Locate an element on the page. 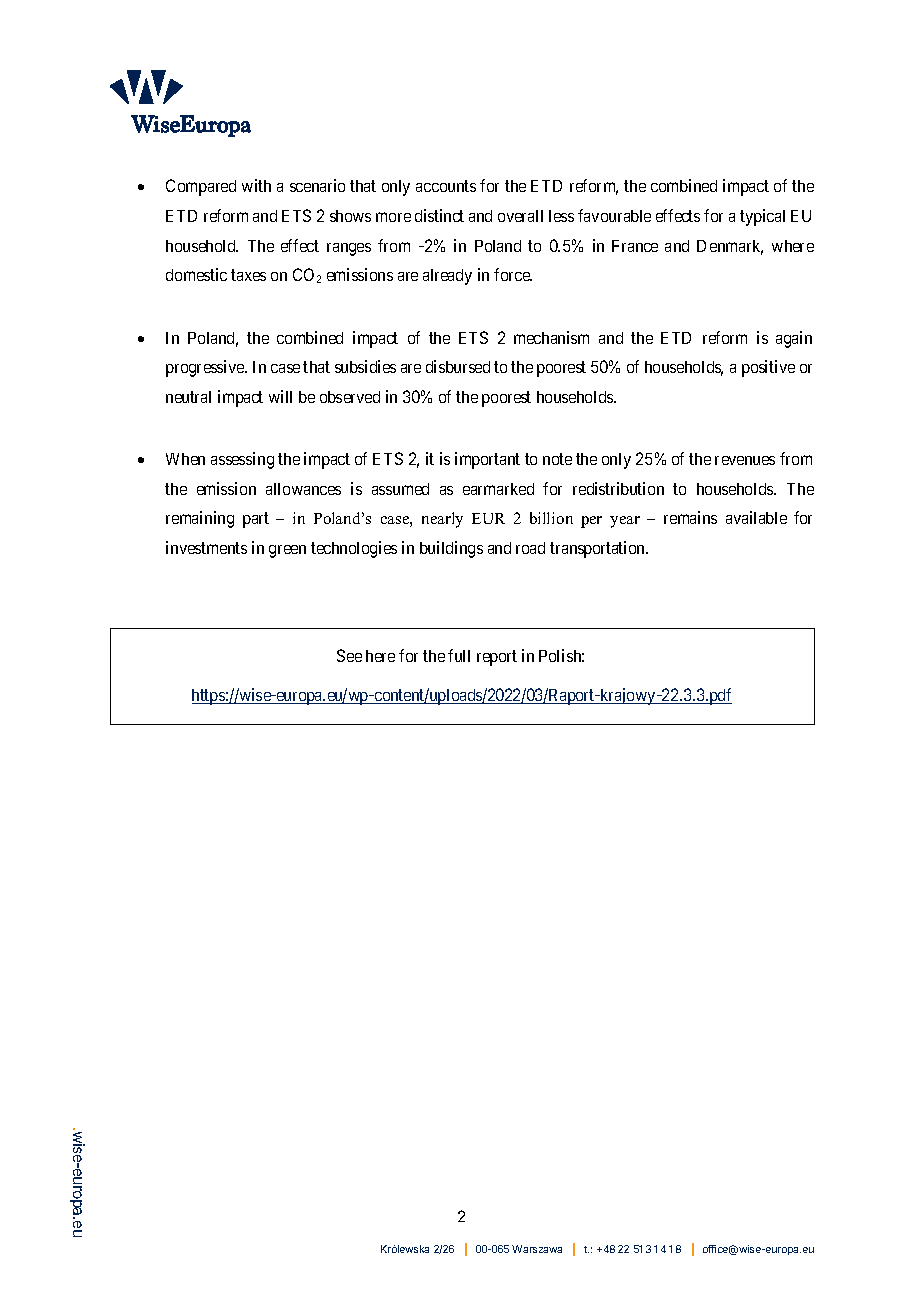  important is located at coordinates (487, 460).
